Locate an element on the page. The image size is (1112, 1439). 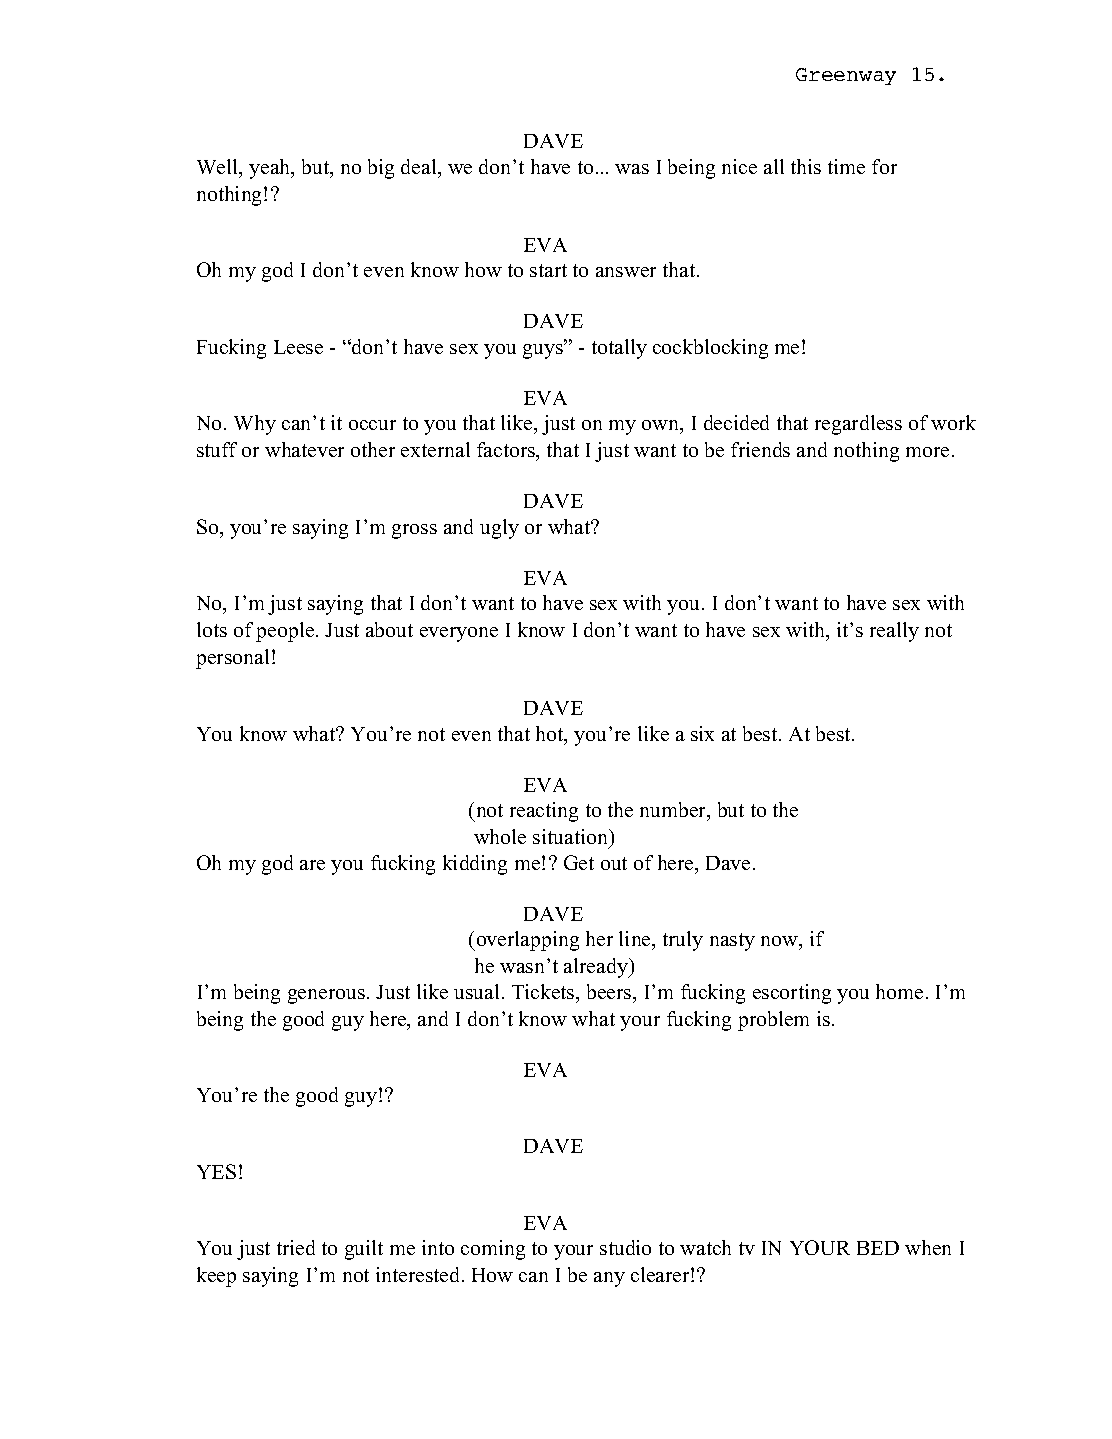
Get is located at coordinates (579, 862).
